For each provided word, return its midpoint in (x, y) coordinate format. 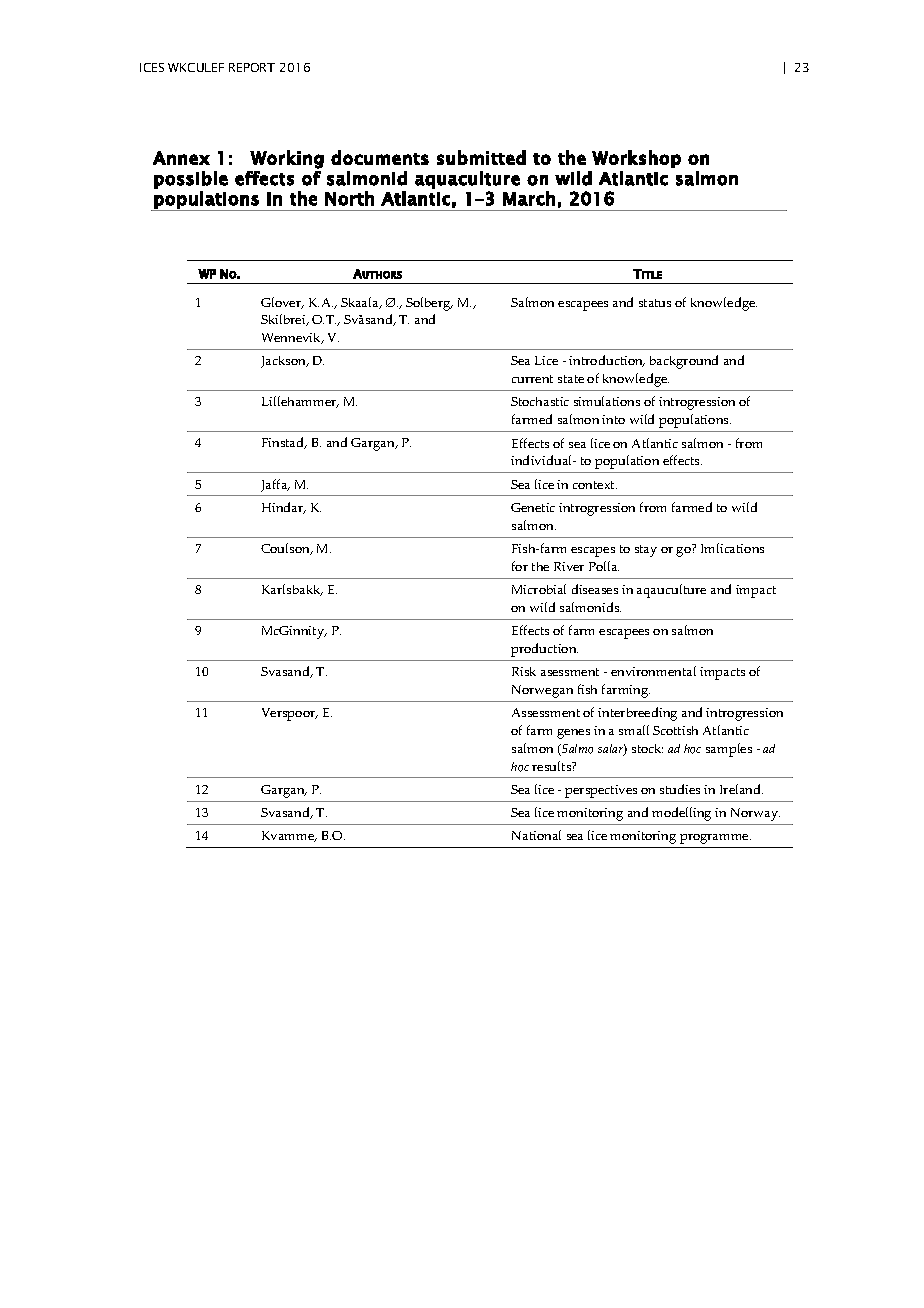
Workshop (636, 159)
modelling (681, 814)
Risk (524, 671)
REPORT (252, 67)
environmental (653, 671)
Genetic (533, 507)
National (536, 835)
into (613, 419)
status (655, 303)
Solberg (429, 304)
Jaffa (275, 485)
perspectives (601, 791)
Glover (282, 303)
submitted (481, 157)
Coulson (287, 549)
